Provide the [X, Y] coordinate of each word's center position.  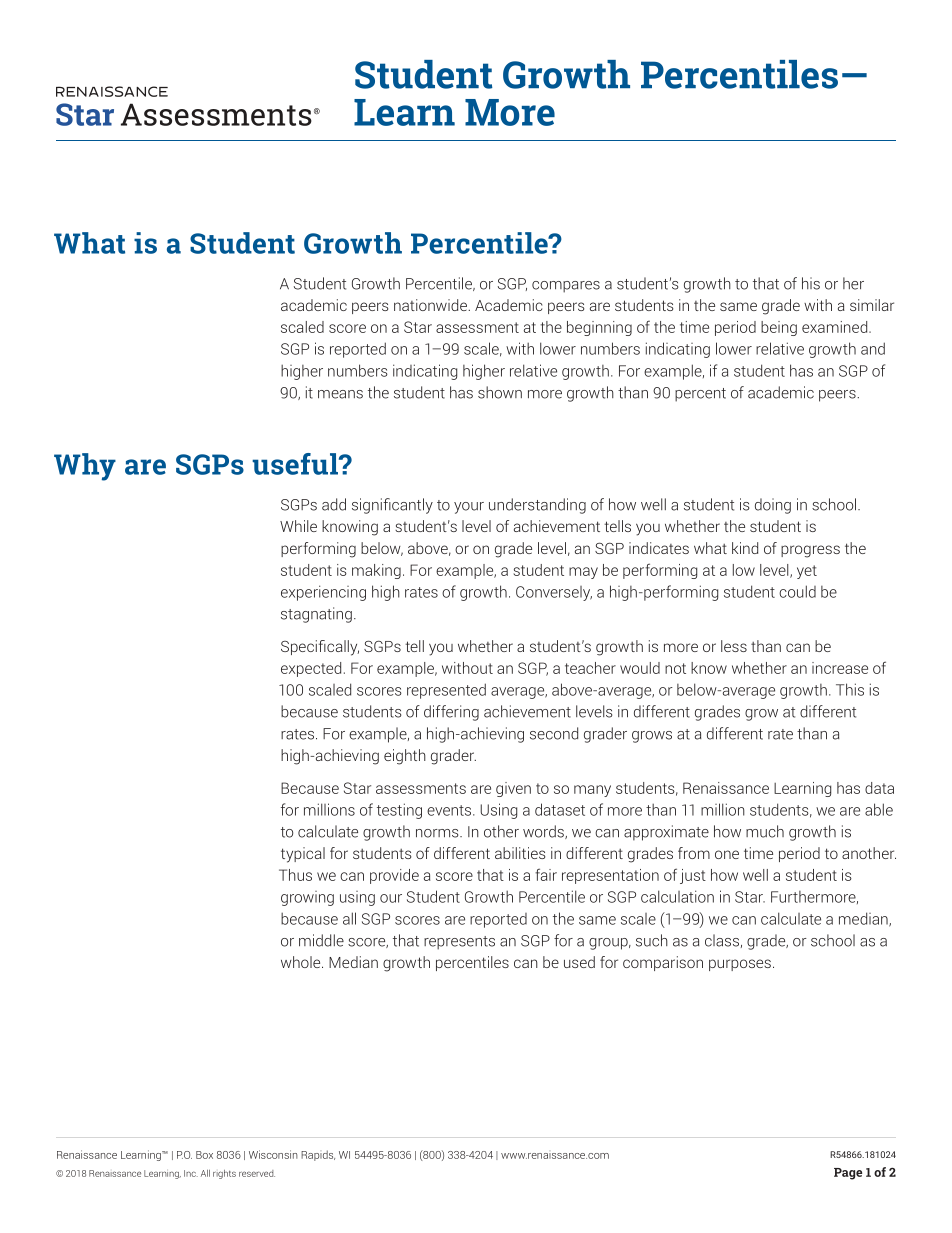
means [340, 394]
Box [204, 1155]
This [850, 689]
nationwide [431, 305]
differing [451, 713]
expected [311, 669]
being [779, 328]
